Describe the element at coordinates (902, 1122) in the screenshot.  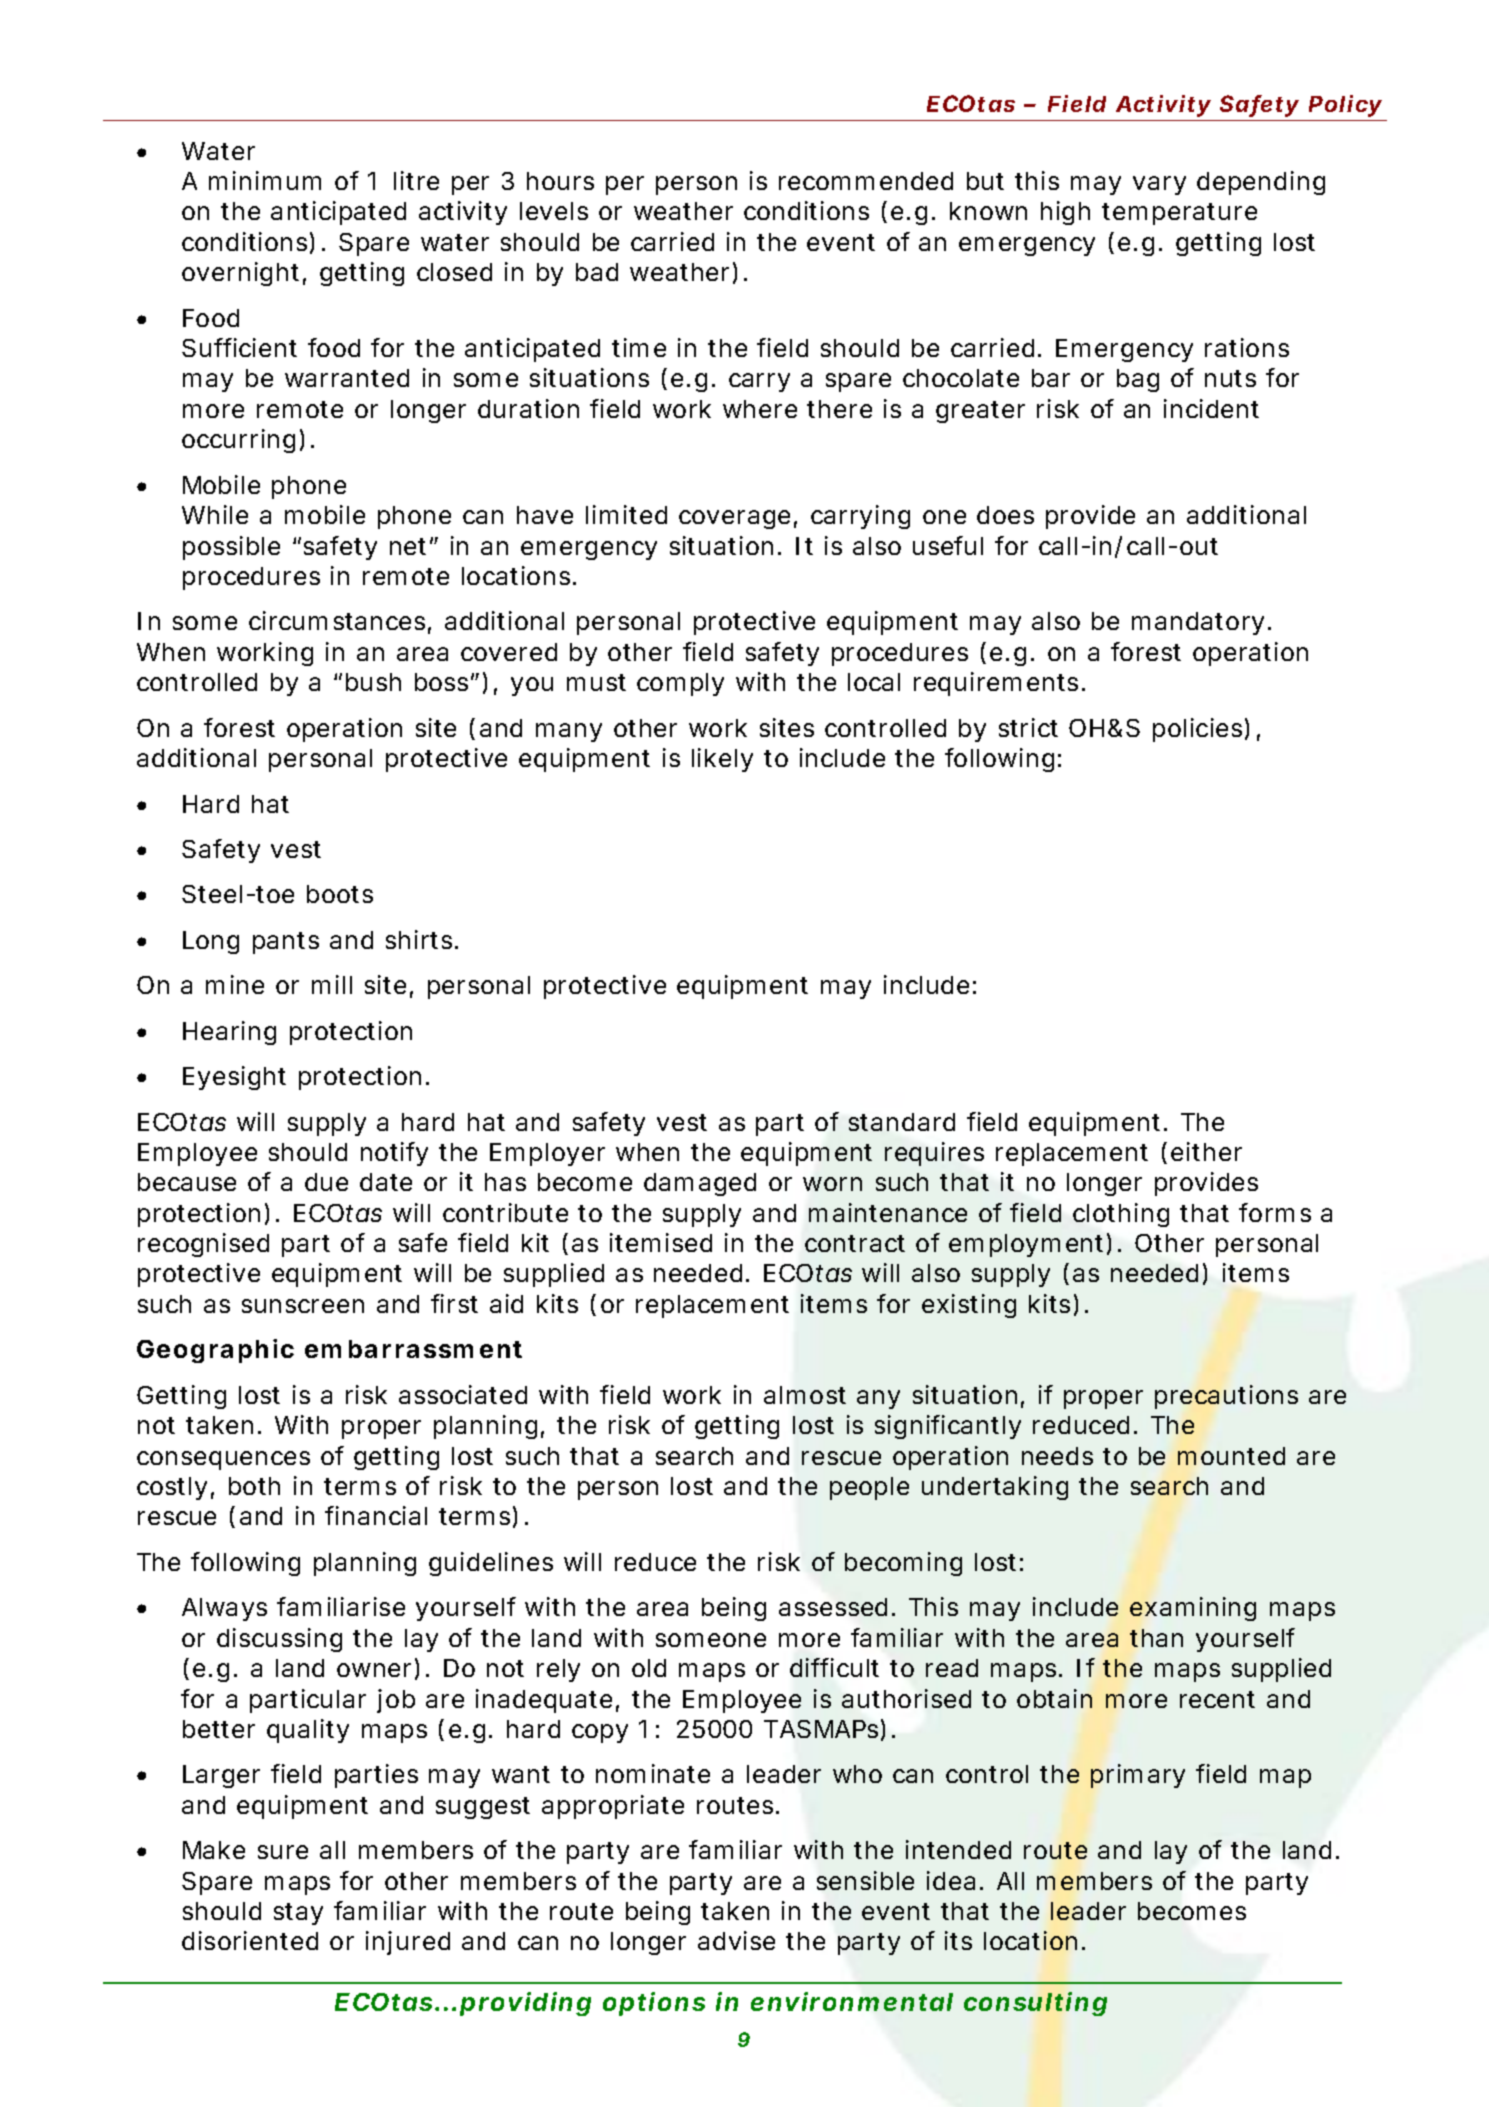
I see `standard` at that location.
